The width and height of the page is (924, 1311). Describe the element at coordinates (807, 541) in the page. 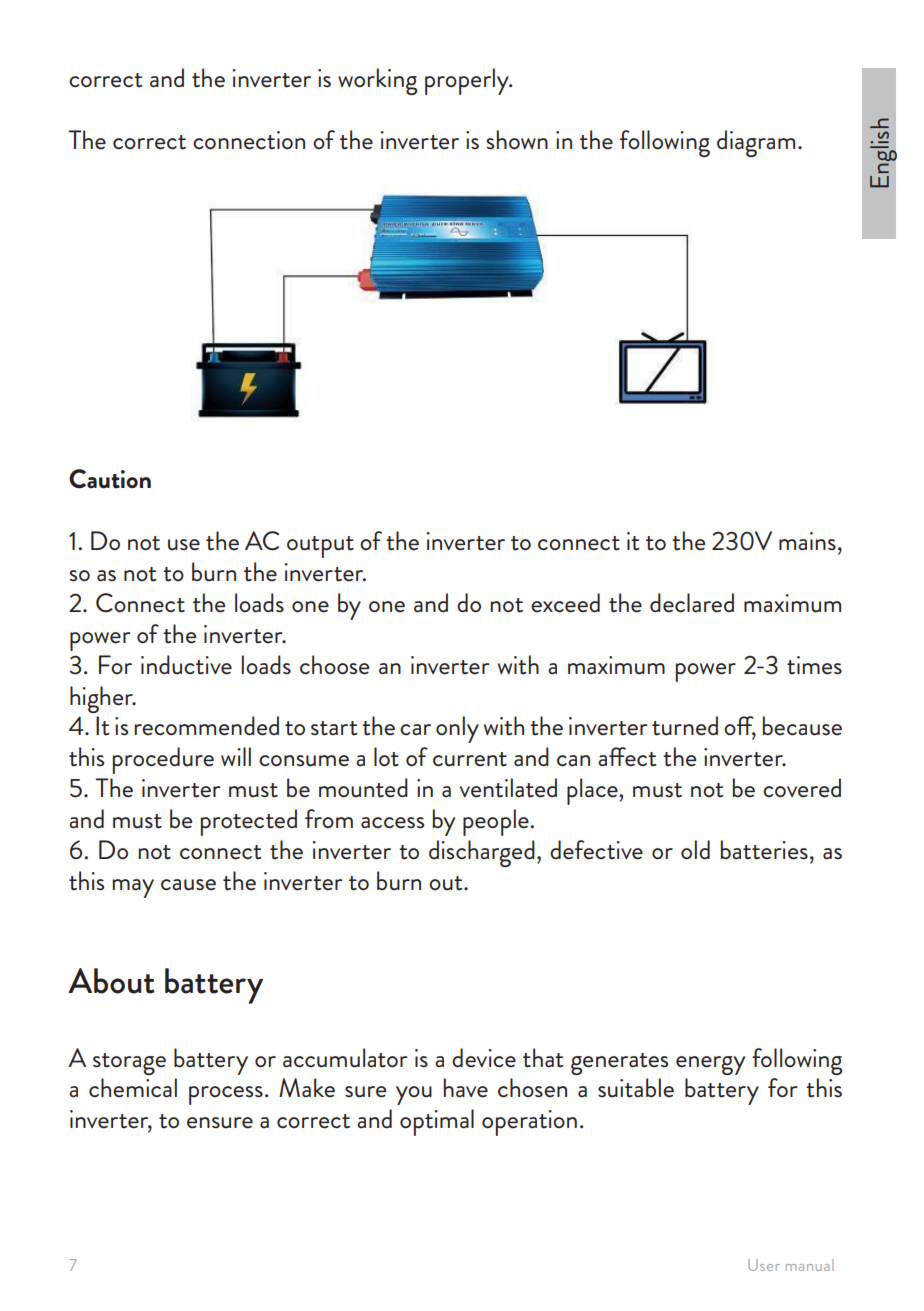

I see `mains` at that location.
